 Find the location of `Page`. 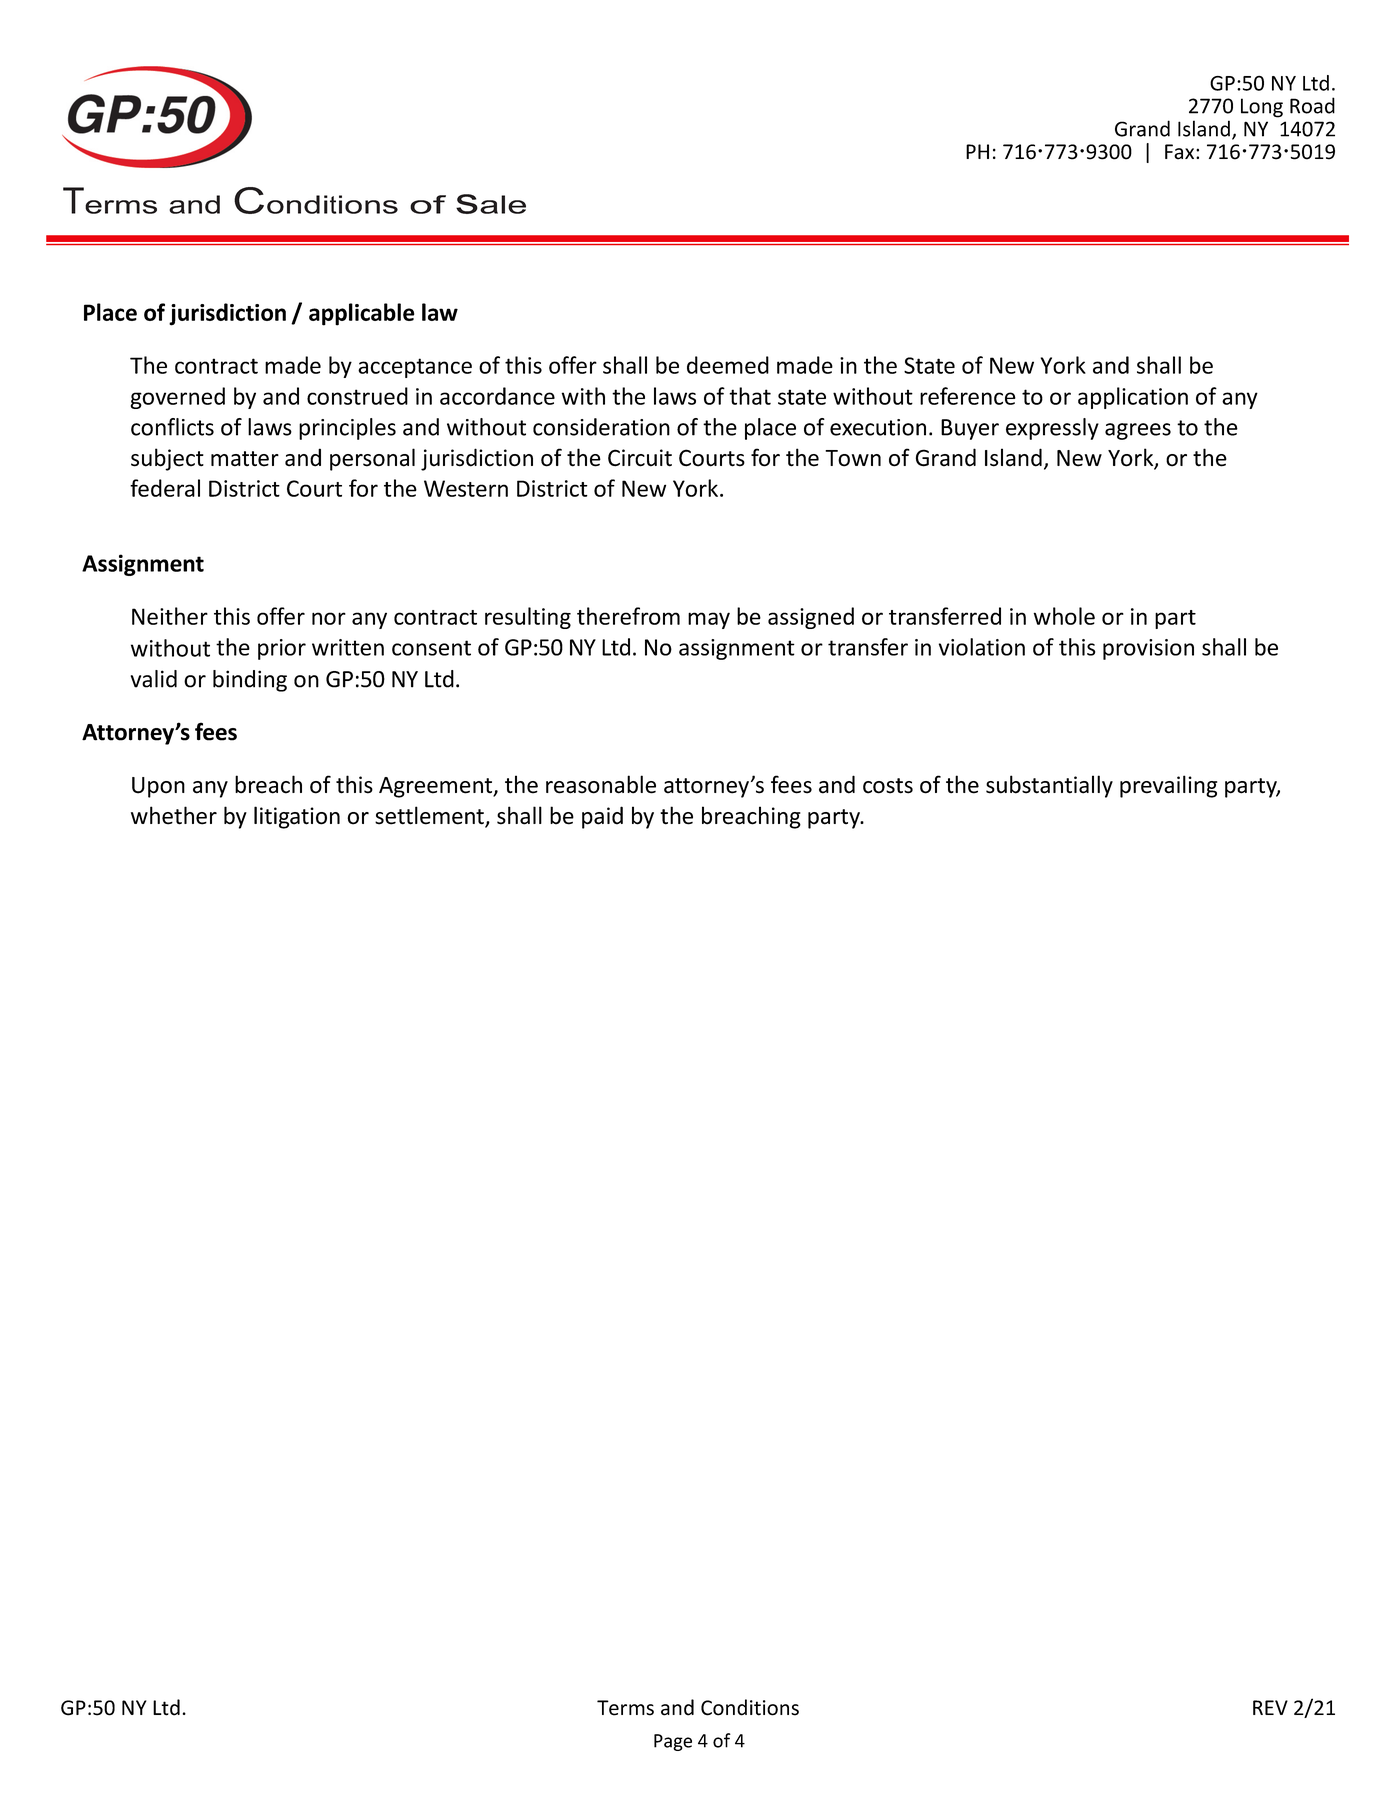

Page is located at coordinates (673, 1742).
